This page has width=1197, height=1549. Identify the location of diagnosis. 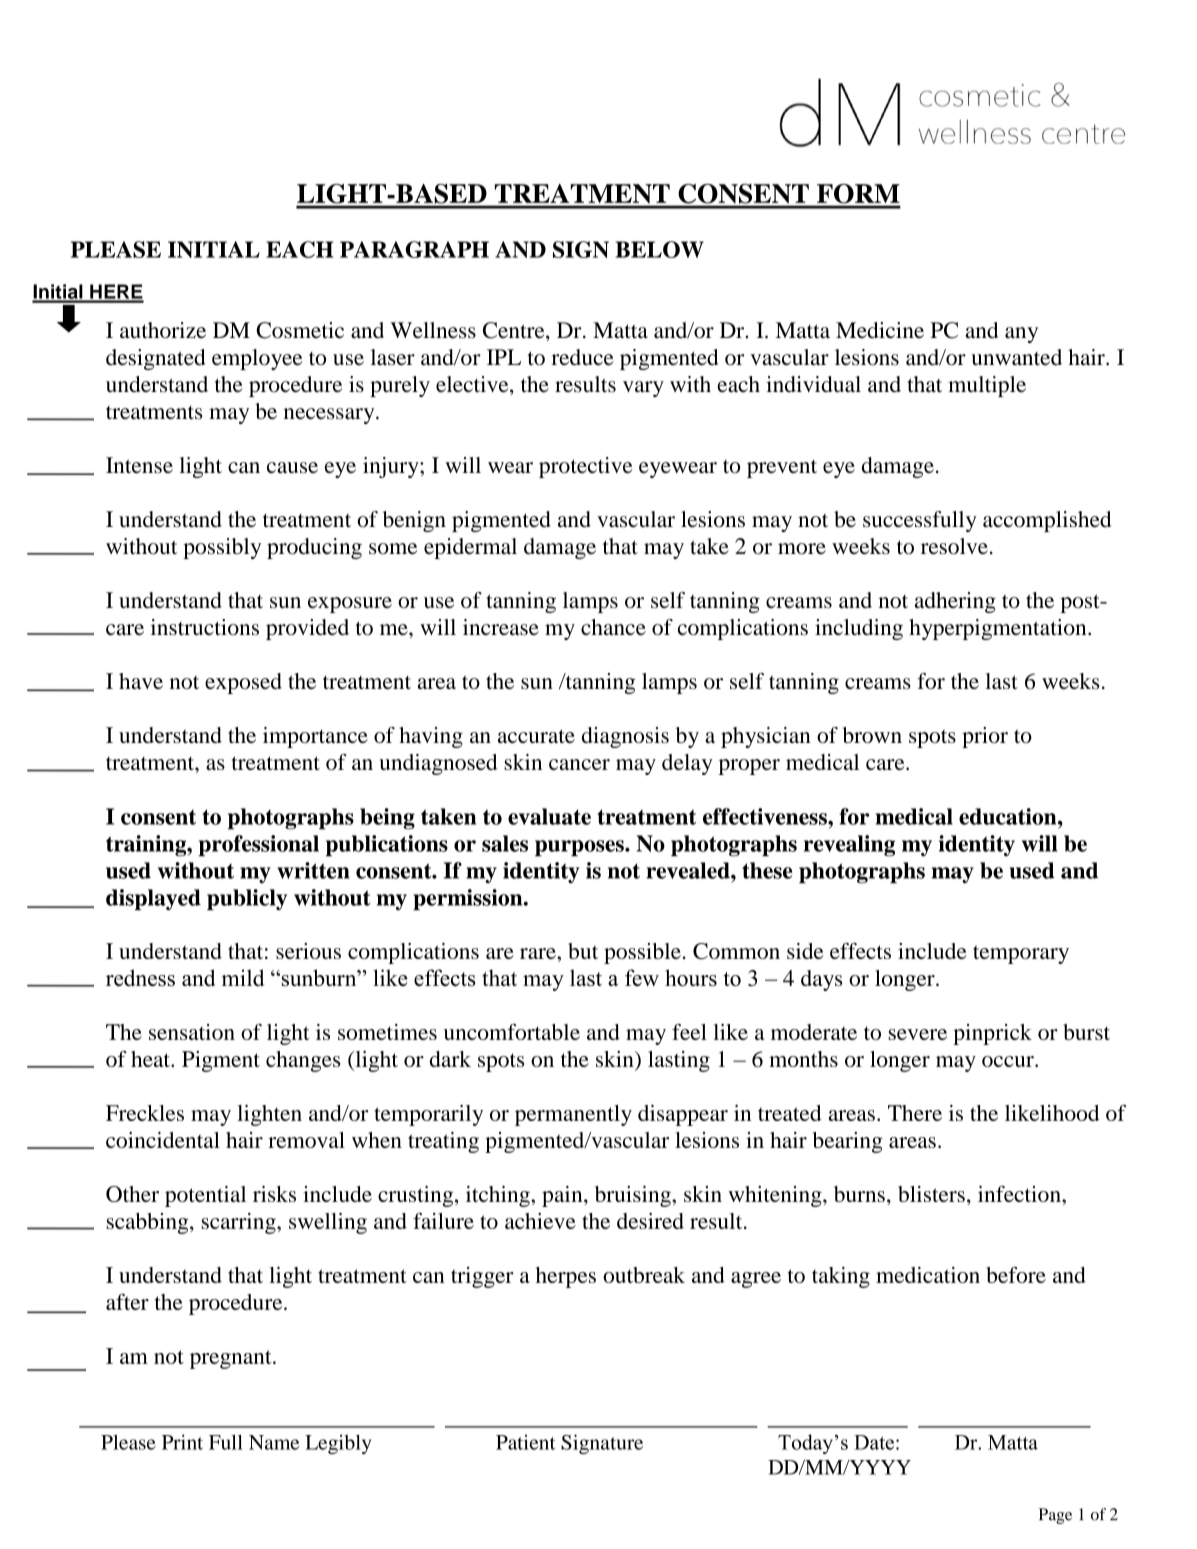
(625, 737).
